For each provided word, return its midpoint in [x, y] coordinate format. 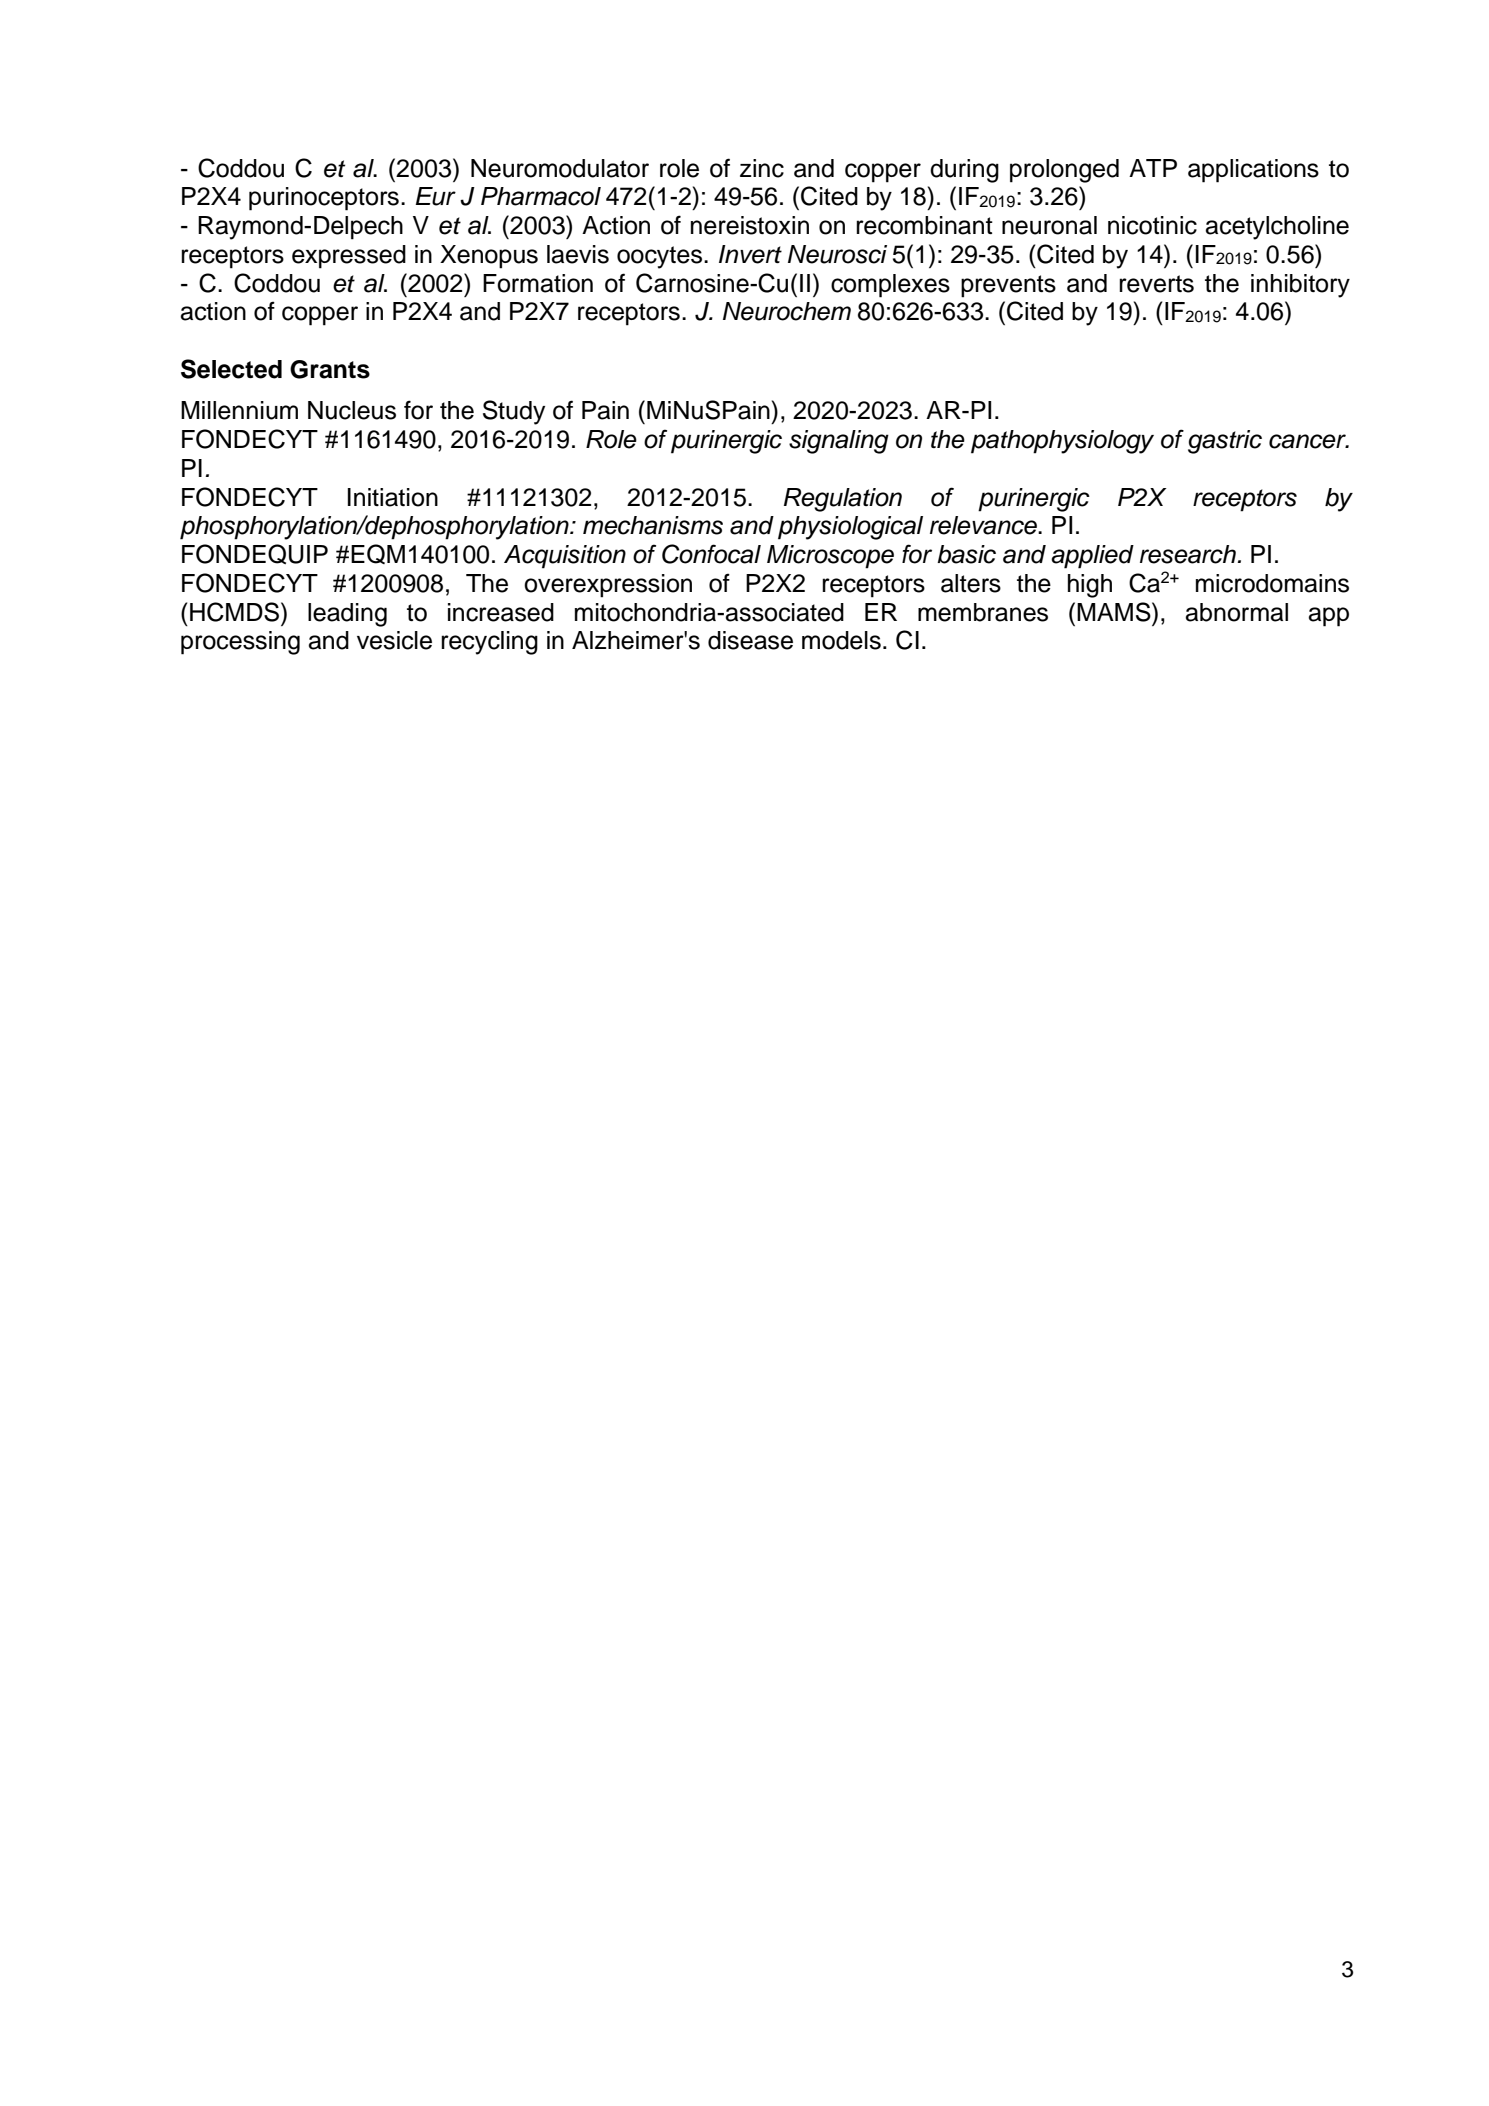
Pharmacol [541, 196]
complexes [890, 286]
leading [347, 615]
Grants [330, 369]
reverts [1156, 284]
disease [750, 640]
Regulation [843, 500]
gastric [1225, 442]
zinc [762, 168]
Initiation [393, 497]
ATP [1153, 168]
